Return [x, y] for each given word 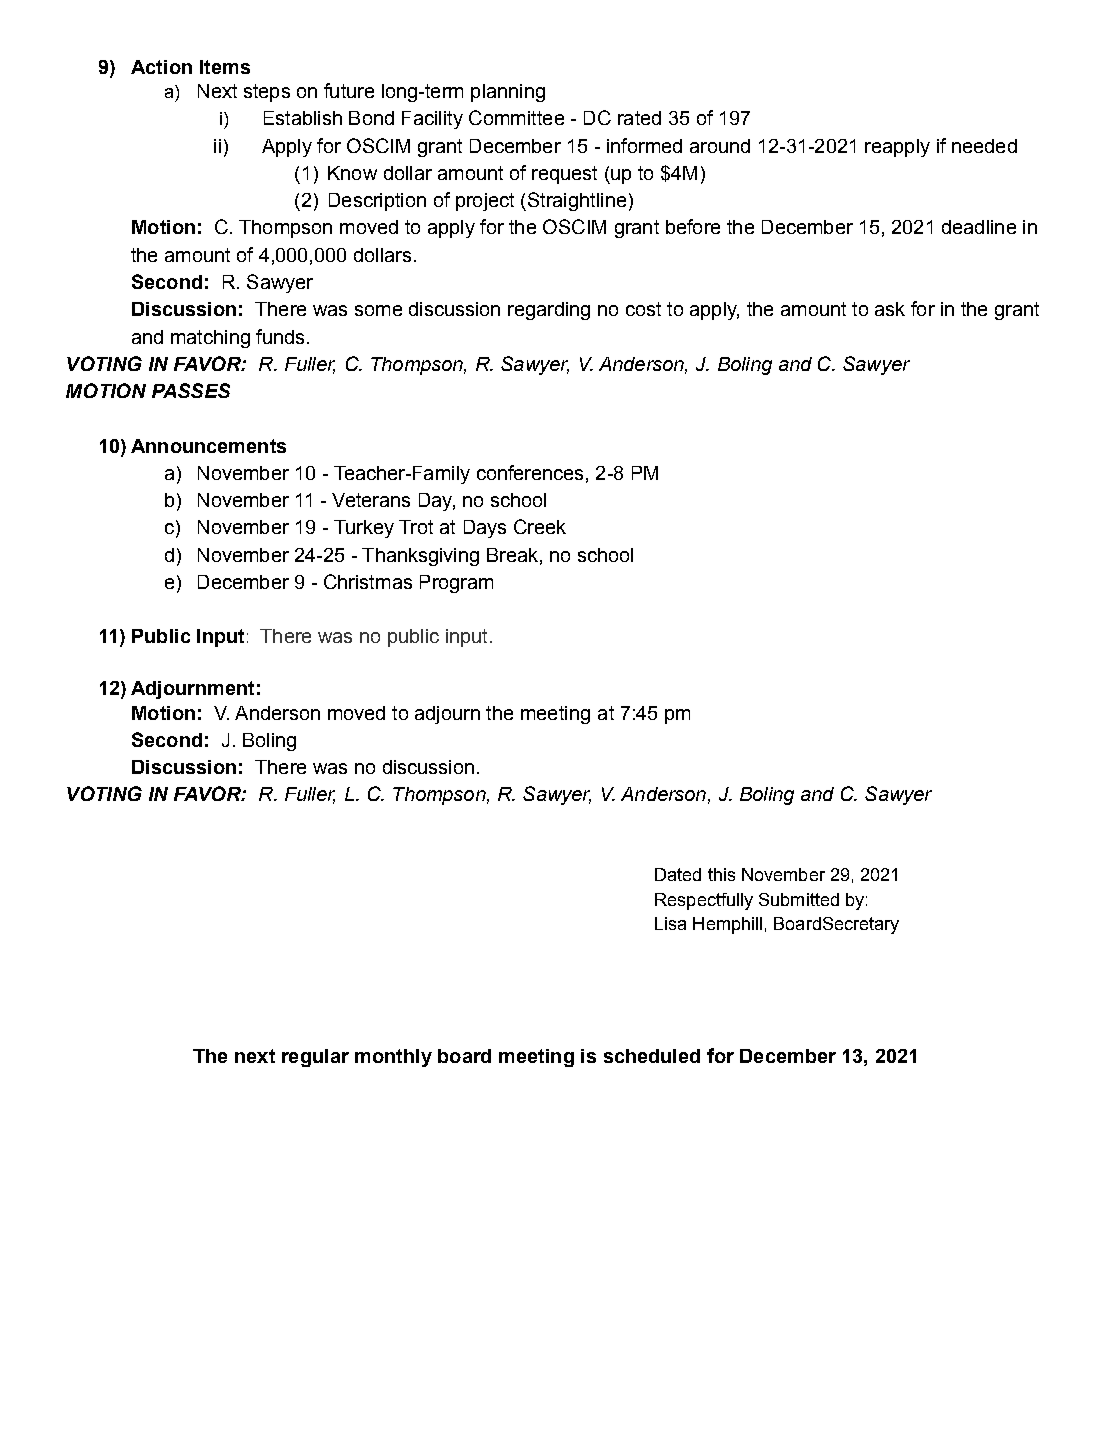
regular [315, 1058]
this [721, 874]
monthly [393, 1058]
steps [267, 93]
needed [984, 146]
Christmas [368, 581]
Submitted [799, 899]
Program [456, 584]
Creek [540, 526]
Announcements [208, 446]
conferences [530, 472]
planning [508, 93]
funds [280, 336]
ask [890, 309]
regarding [549, 311]
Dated [678, 874]
